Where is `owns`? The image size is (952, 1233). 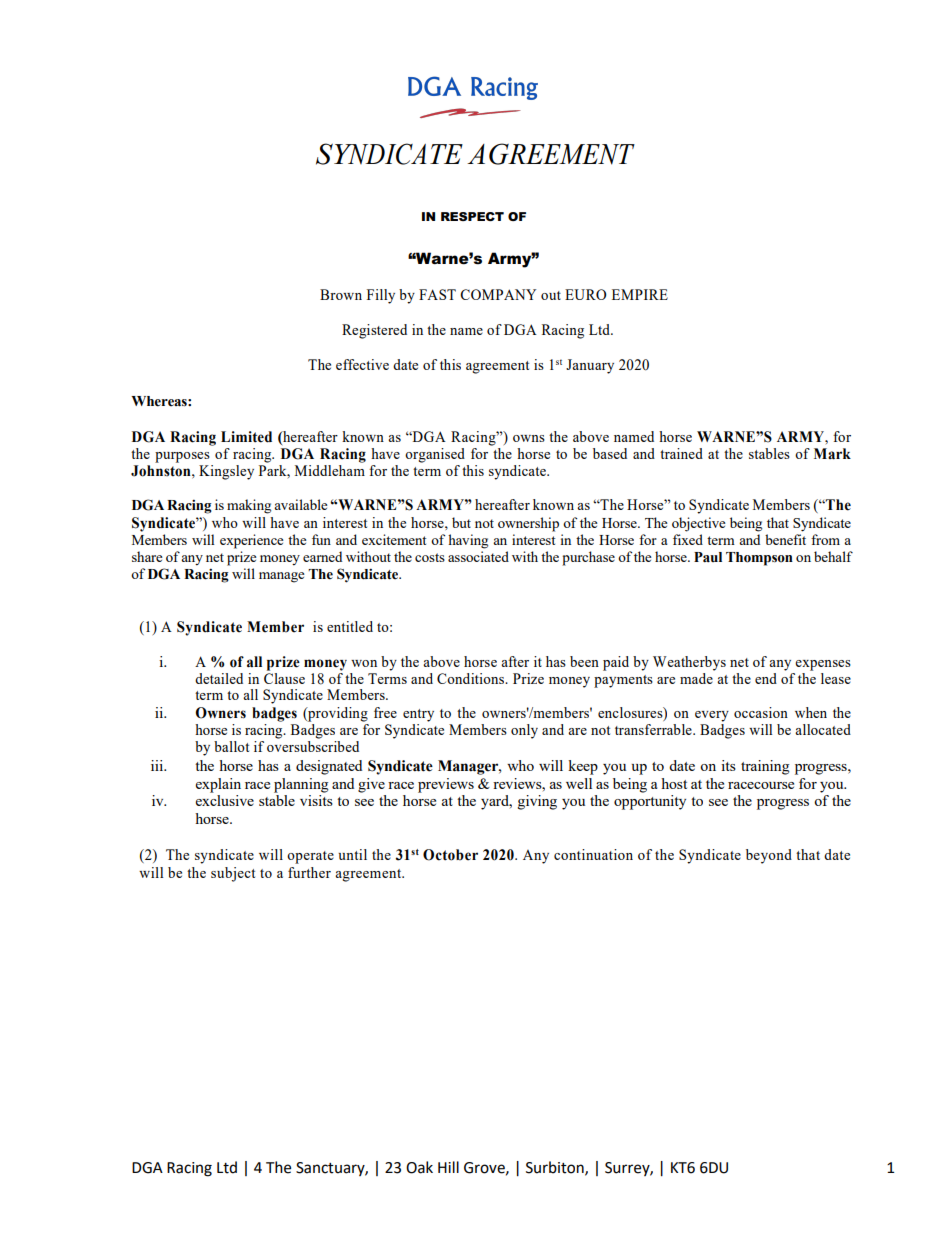 owns is located at coordinates (529, 438).
